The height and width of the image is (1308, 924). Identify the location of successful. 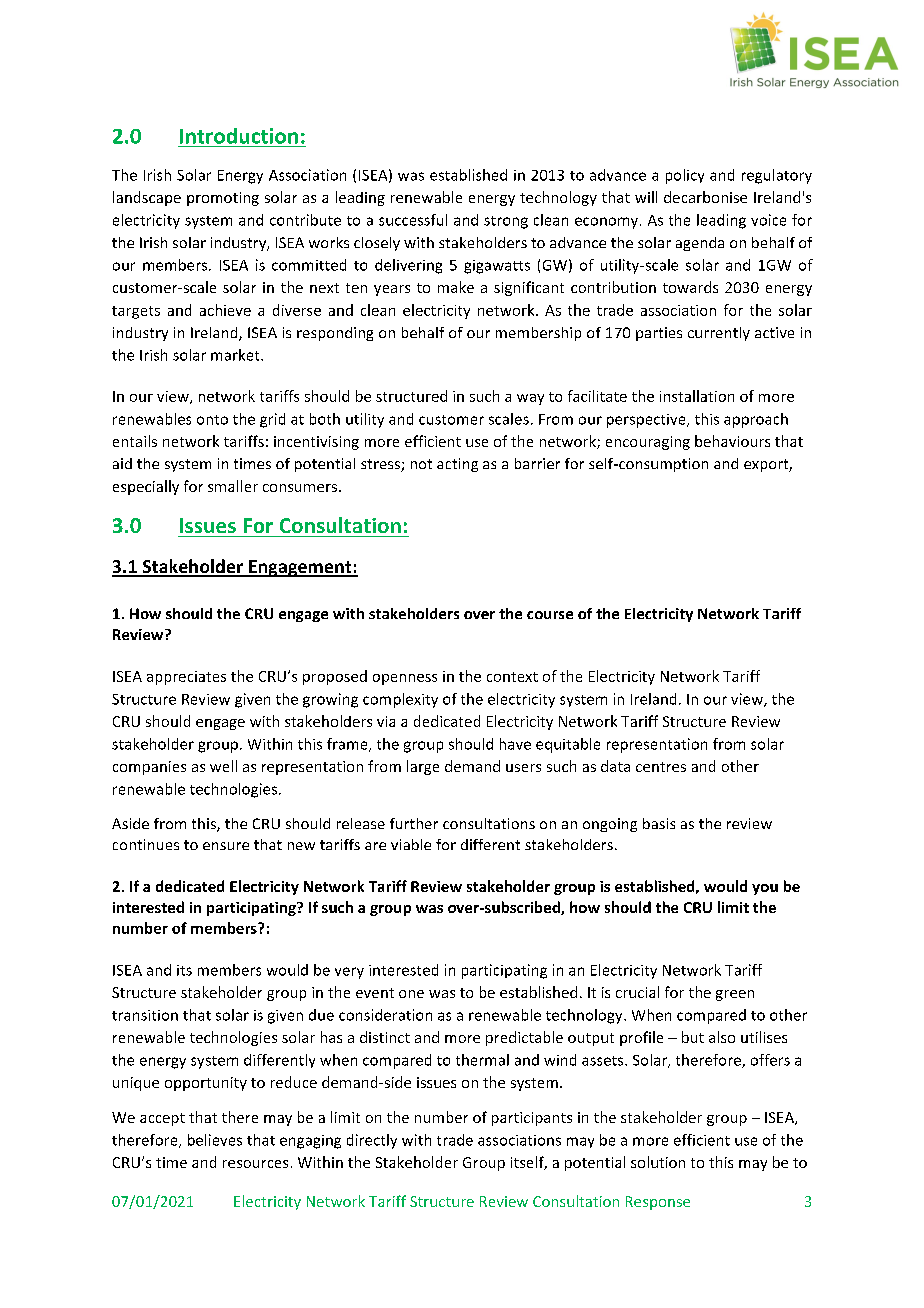
(413, 220).
